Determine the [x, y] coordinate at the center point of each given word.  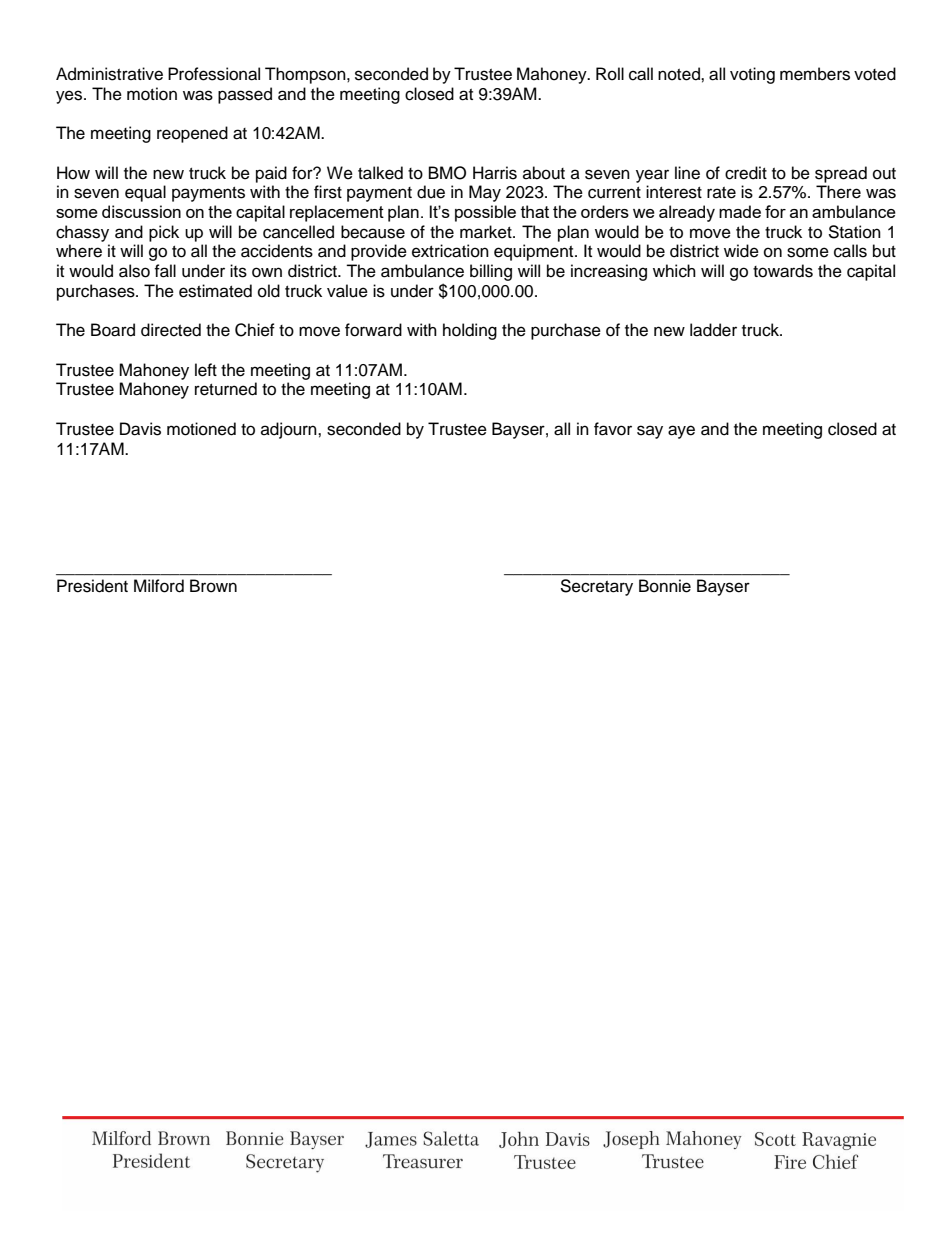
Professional [214, 74]
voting [752, 75]
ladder [713, 330]
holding [470, 331]
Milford [159, 586]
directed [171, 330]
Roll [610, 74]
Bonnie [665, 586]
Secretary [596, 587]
